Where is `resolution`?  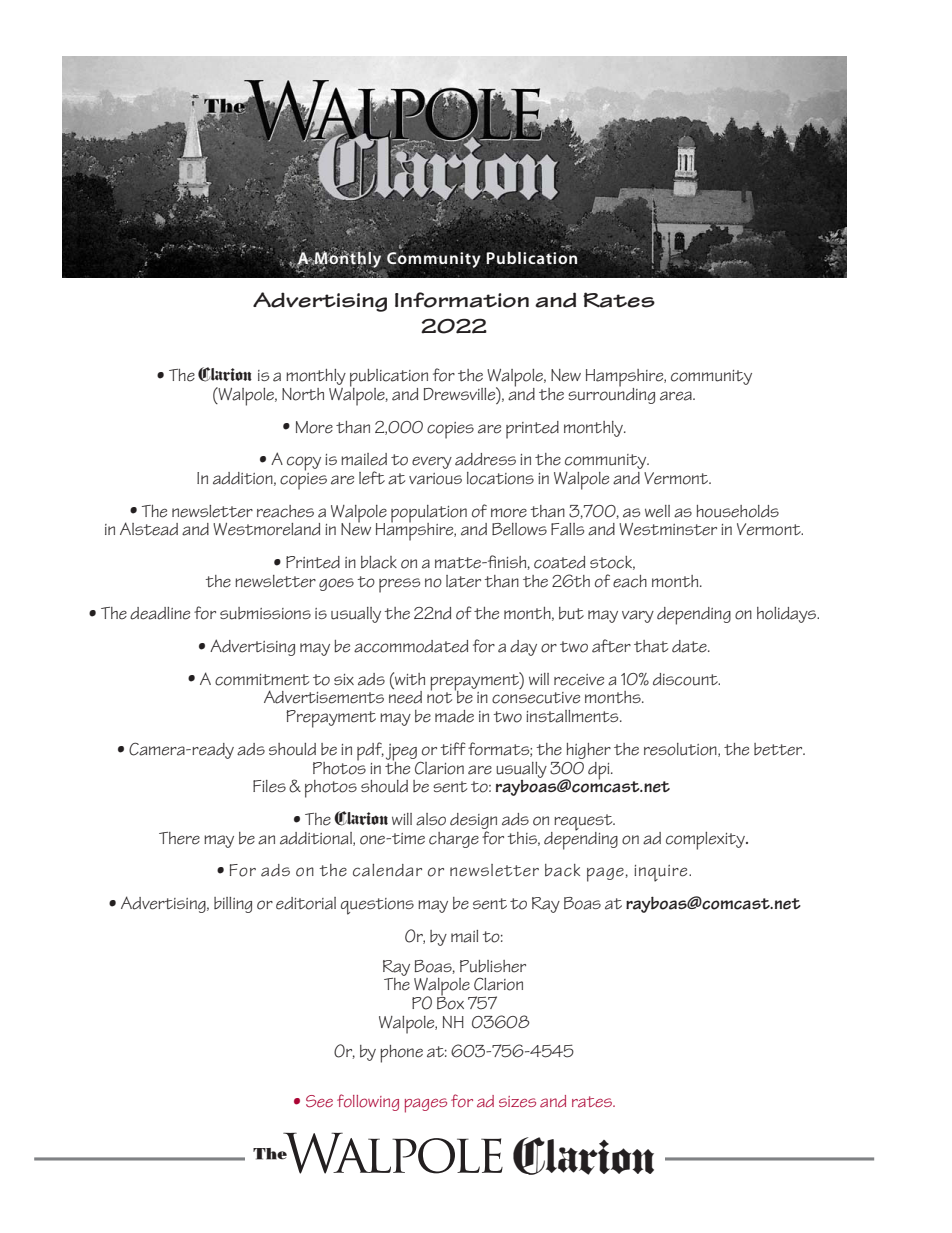 resolution is located at coordinates (681, 750).
